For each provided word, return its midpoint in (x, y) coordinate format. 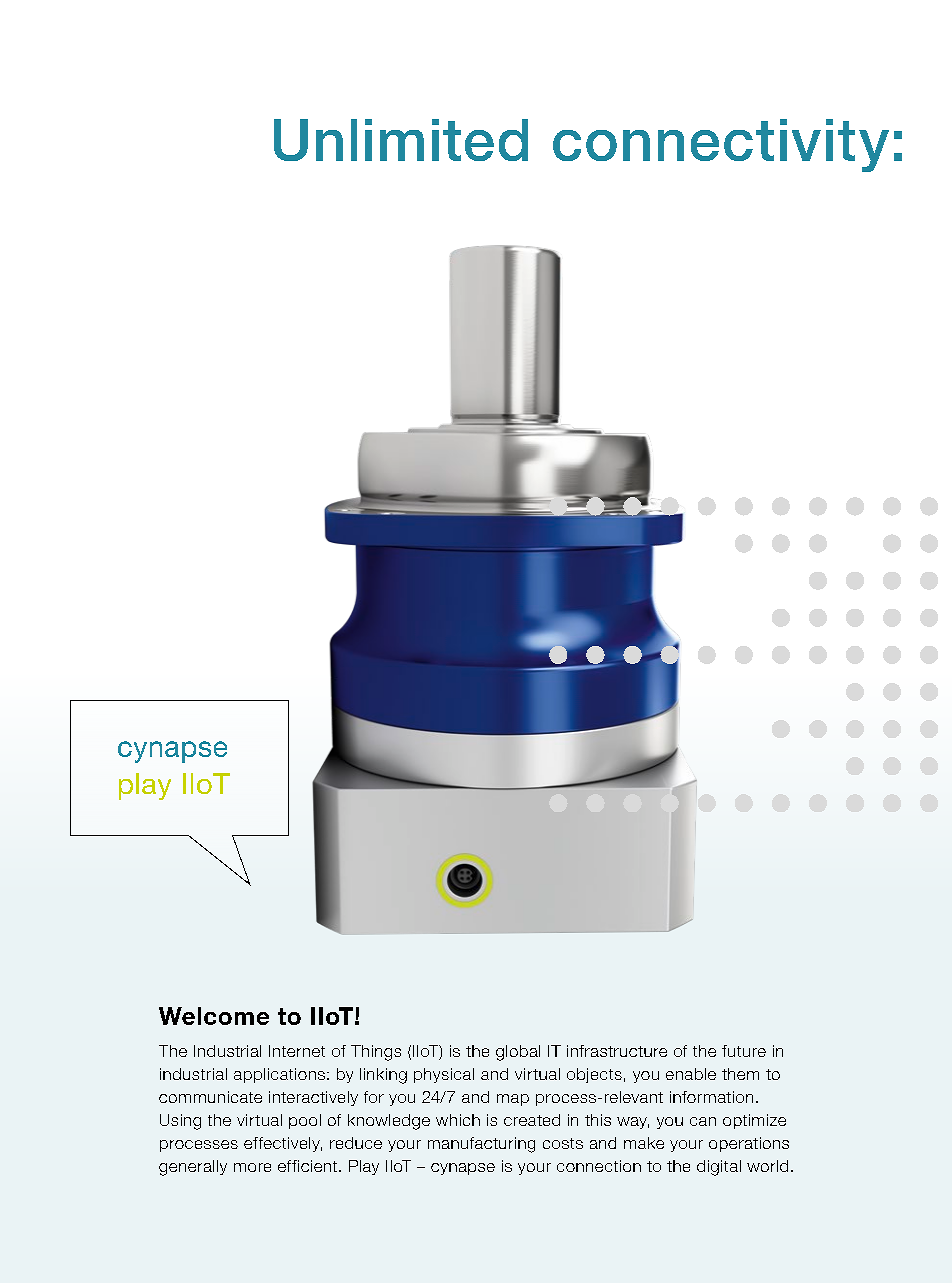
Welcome (214, 1016)
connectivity (721, 145)
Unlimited (401, 140)
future (744, 1051)
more (252, 1167)
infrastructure (617, 1051)
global (518, 1053)
